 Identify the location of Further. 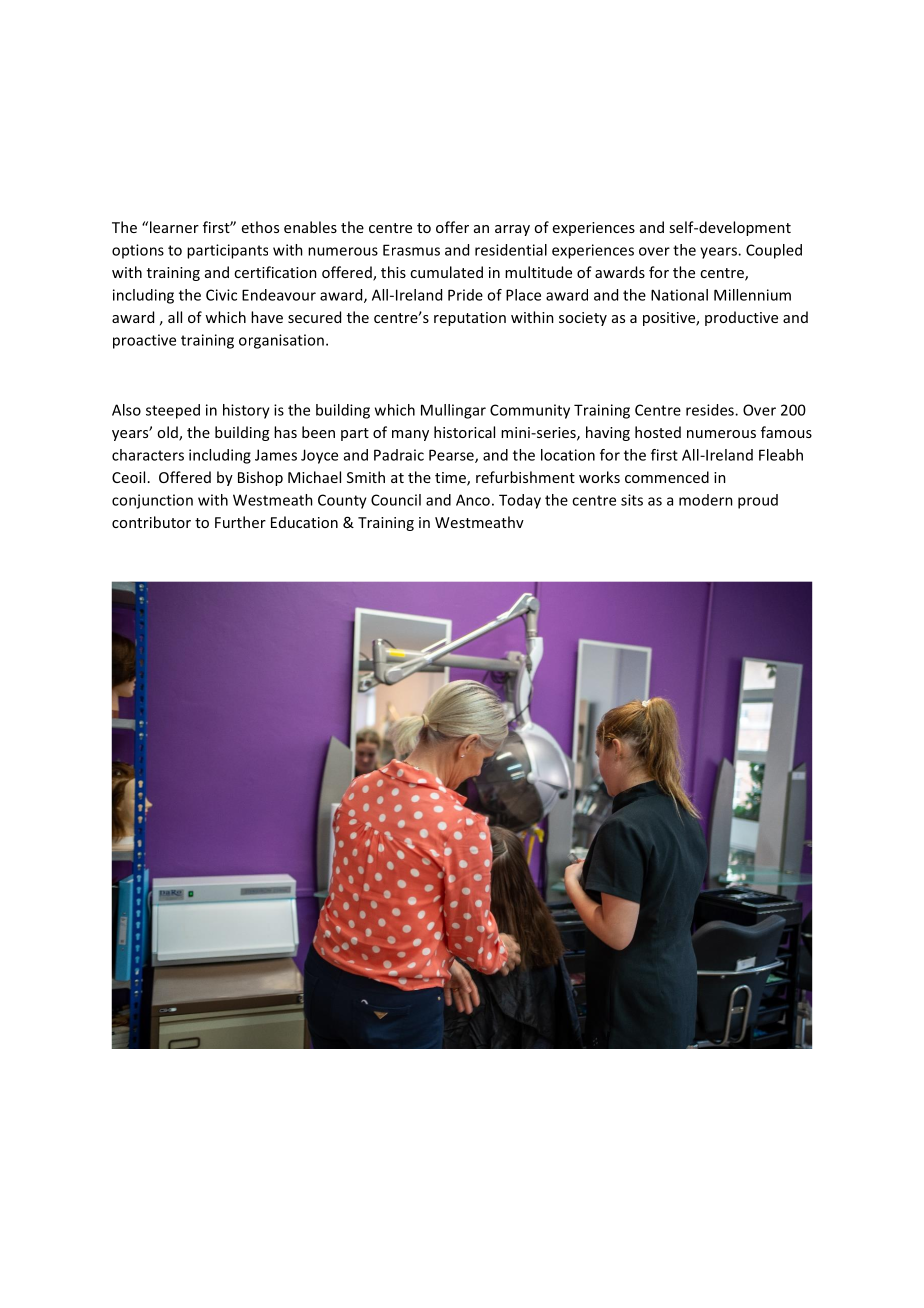
(240, 522).
